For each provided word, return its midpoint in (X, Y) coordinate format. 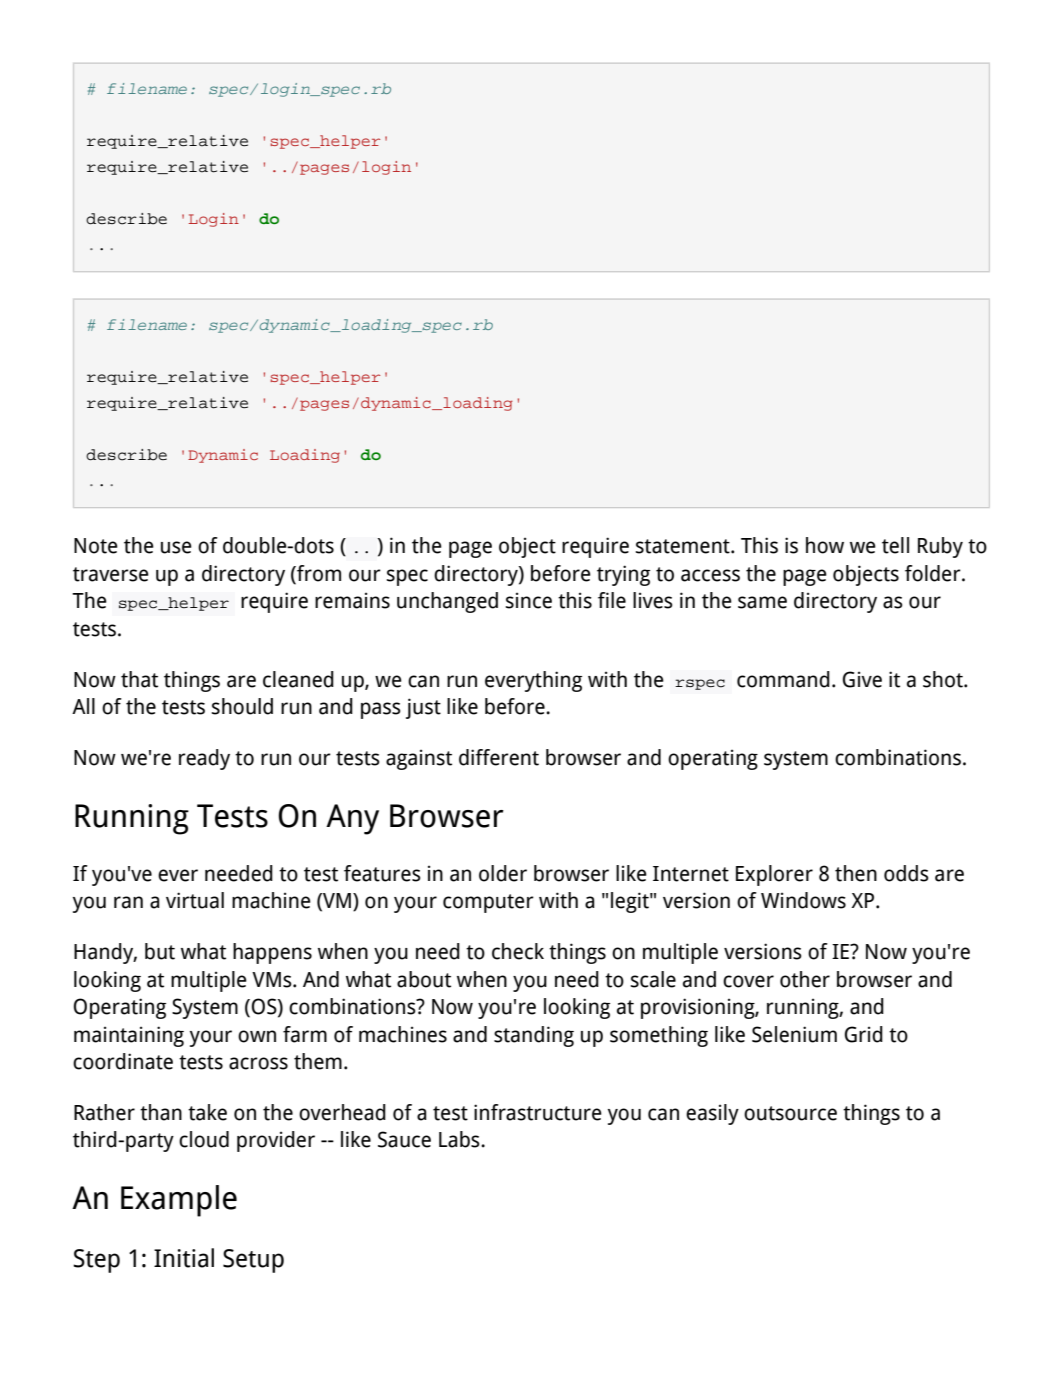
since (528, 600)
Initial (184, 1258)
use (176, 547)
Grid (864, 1034)
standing (534, 1036)
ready (204, 759)
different (499, 757)
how (825, 545)
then (856, 873)
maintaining (129, 1036)
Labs (460, 1139)
